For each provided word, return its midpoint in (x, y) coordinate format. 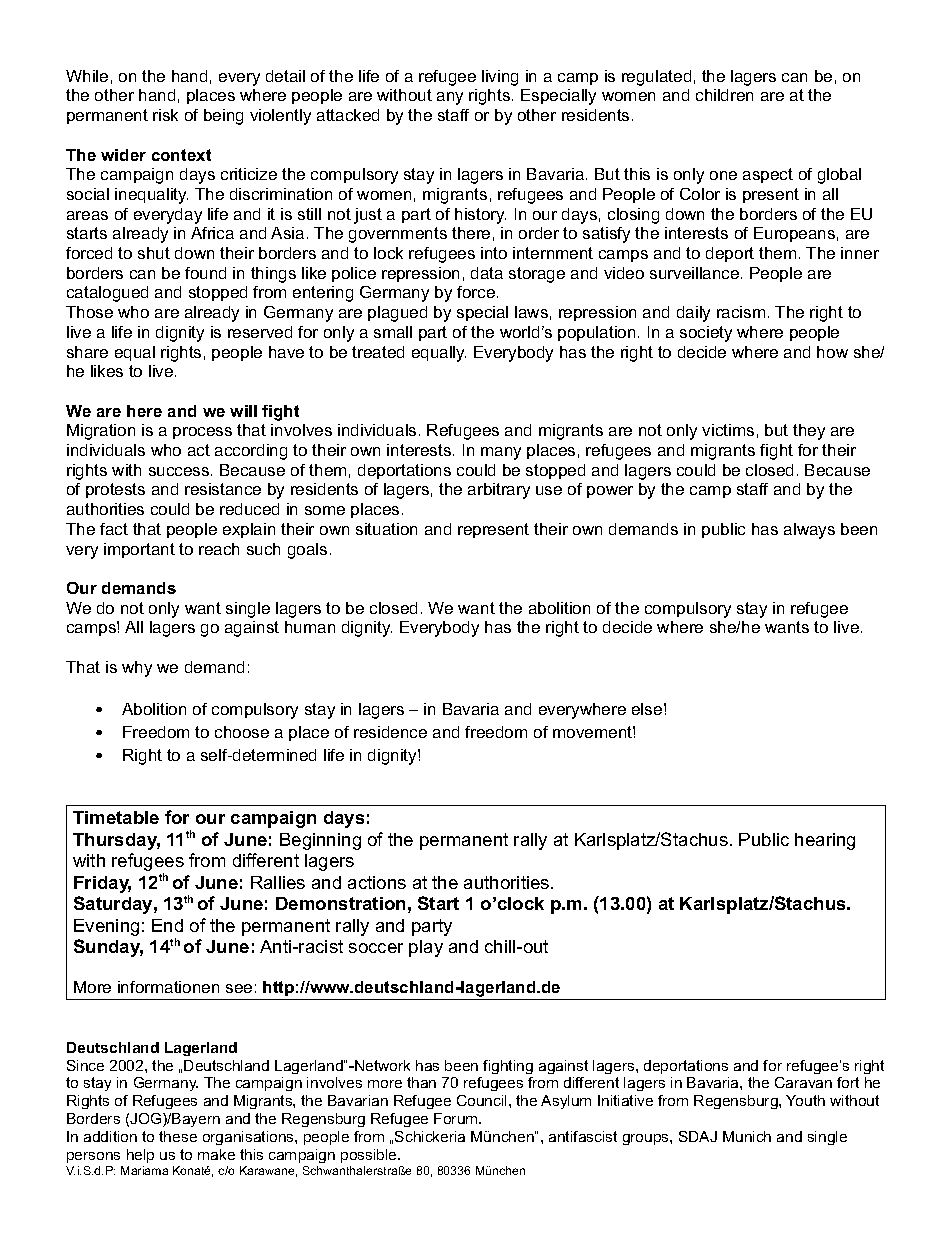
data (487, 273)
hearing (825, 841)
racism (741, 312)
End (167, 925)
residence (390, 732)
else (647, 709)
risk (165, 115)
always (809, 531)
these (178, 1136)
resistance (223, 489)
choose (242, 732)
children (724, 95)
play (426, 948)
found (205, 273)
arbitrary (499, 491)
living (500, 78)
